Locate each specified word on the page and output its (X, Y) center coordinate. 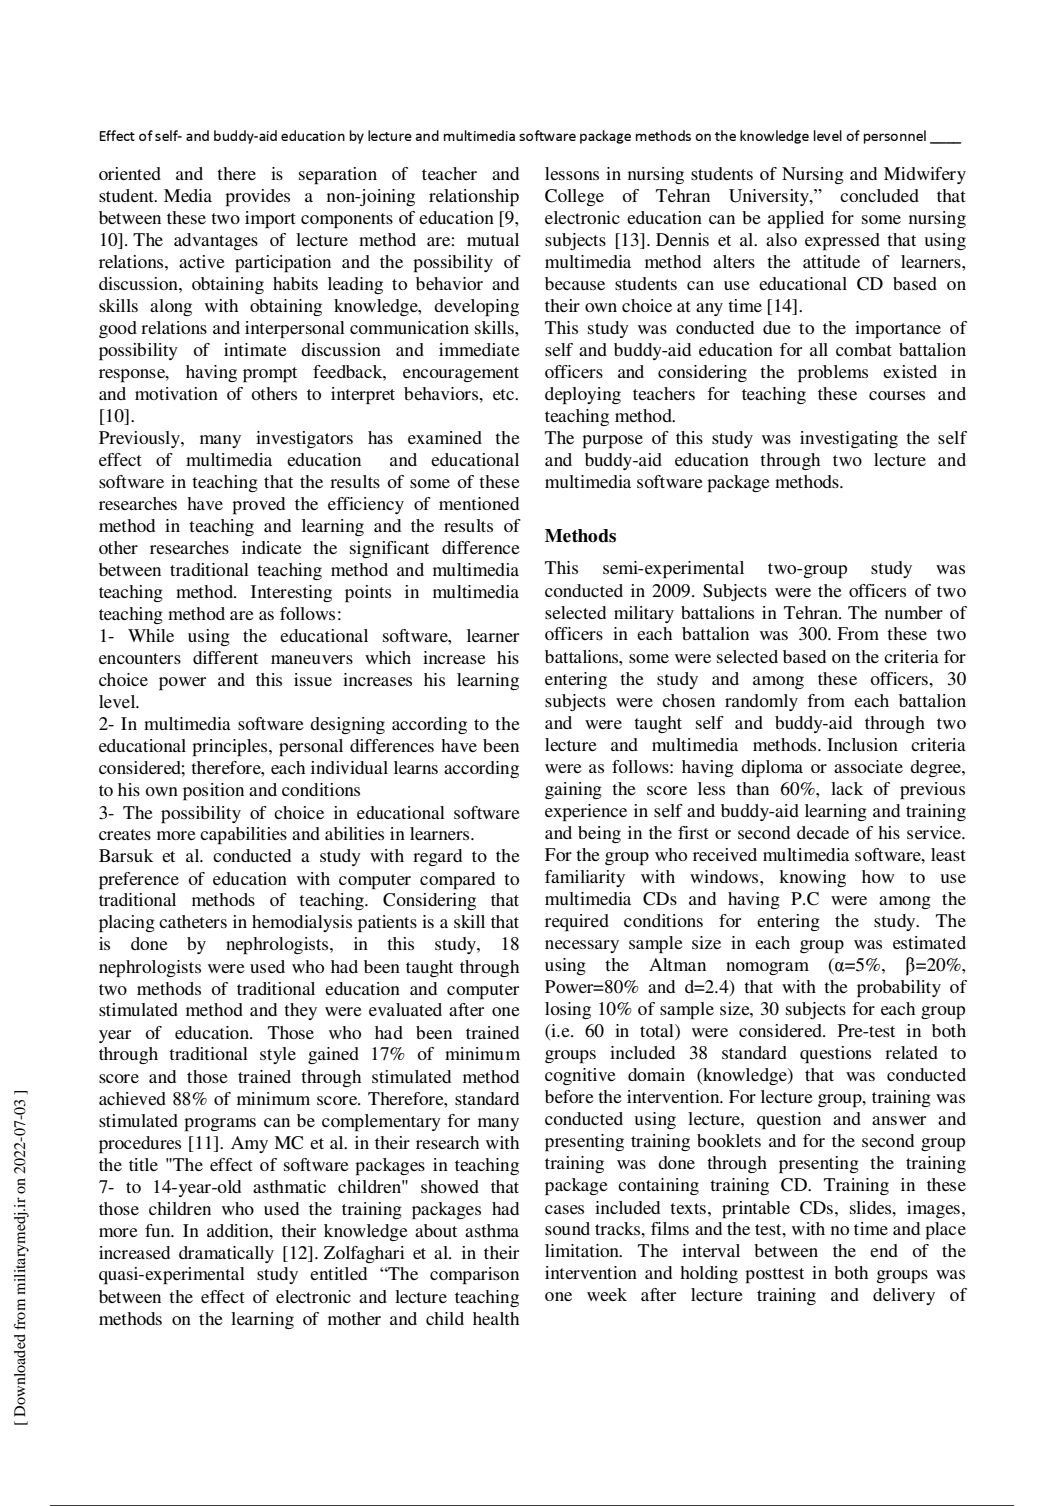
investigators (304, 439)
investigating (849, 439)
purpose (612, 442)
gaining (573, 790)
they (300, 1011)
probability (899, 989)
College (574, 197)
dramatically (226, 1254)
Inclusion (862, 744)
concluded (879, 195)
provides (257, 198)
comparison (474, 1276)
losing (568, 1010)
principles (231, 748)
